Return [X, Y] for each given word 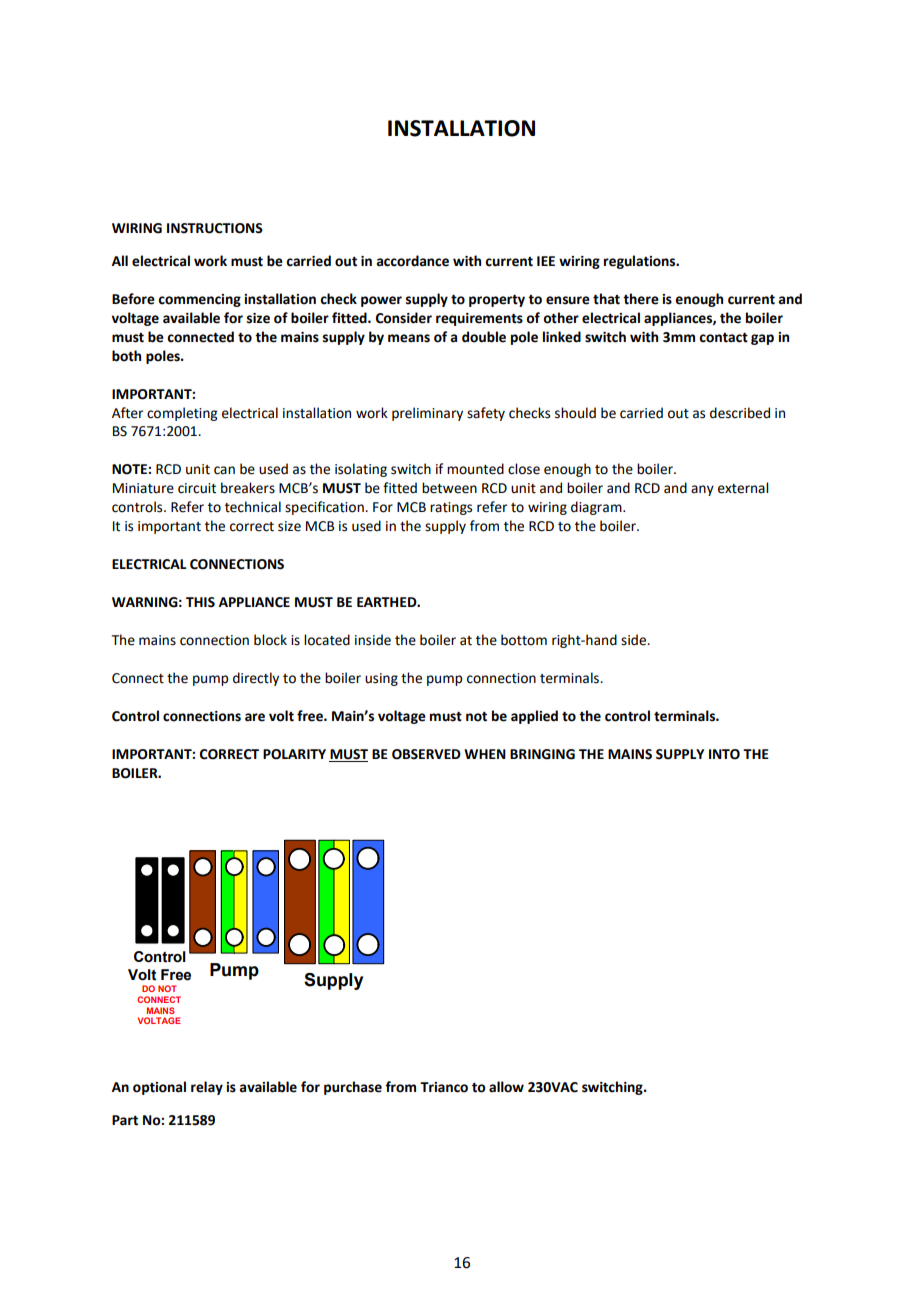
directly [256, 679]
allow [506, 1087]
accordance [412, 261]
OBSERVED [426, 754]
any [702, 490]
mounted [475, 469]
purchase [353, 1088]
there [641, 299]
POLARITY [294, 754]
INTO [724, 754]
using [381, 679]
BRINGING [542, 754]
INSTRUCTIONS [215, 228]
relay [207, 1088]
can [224, 470]
